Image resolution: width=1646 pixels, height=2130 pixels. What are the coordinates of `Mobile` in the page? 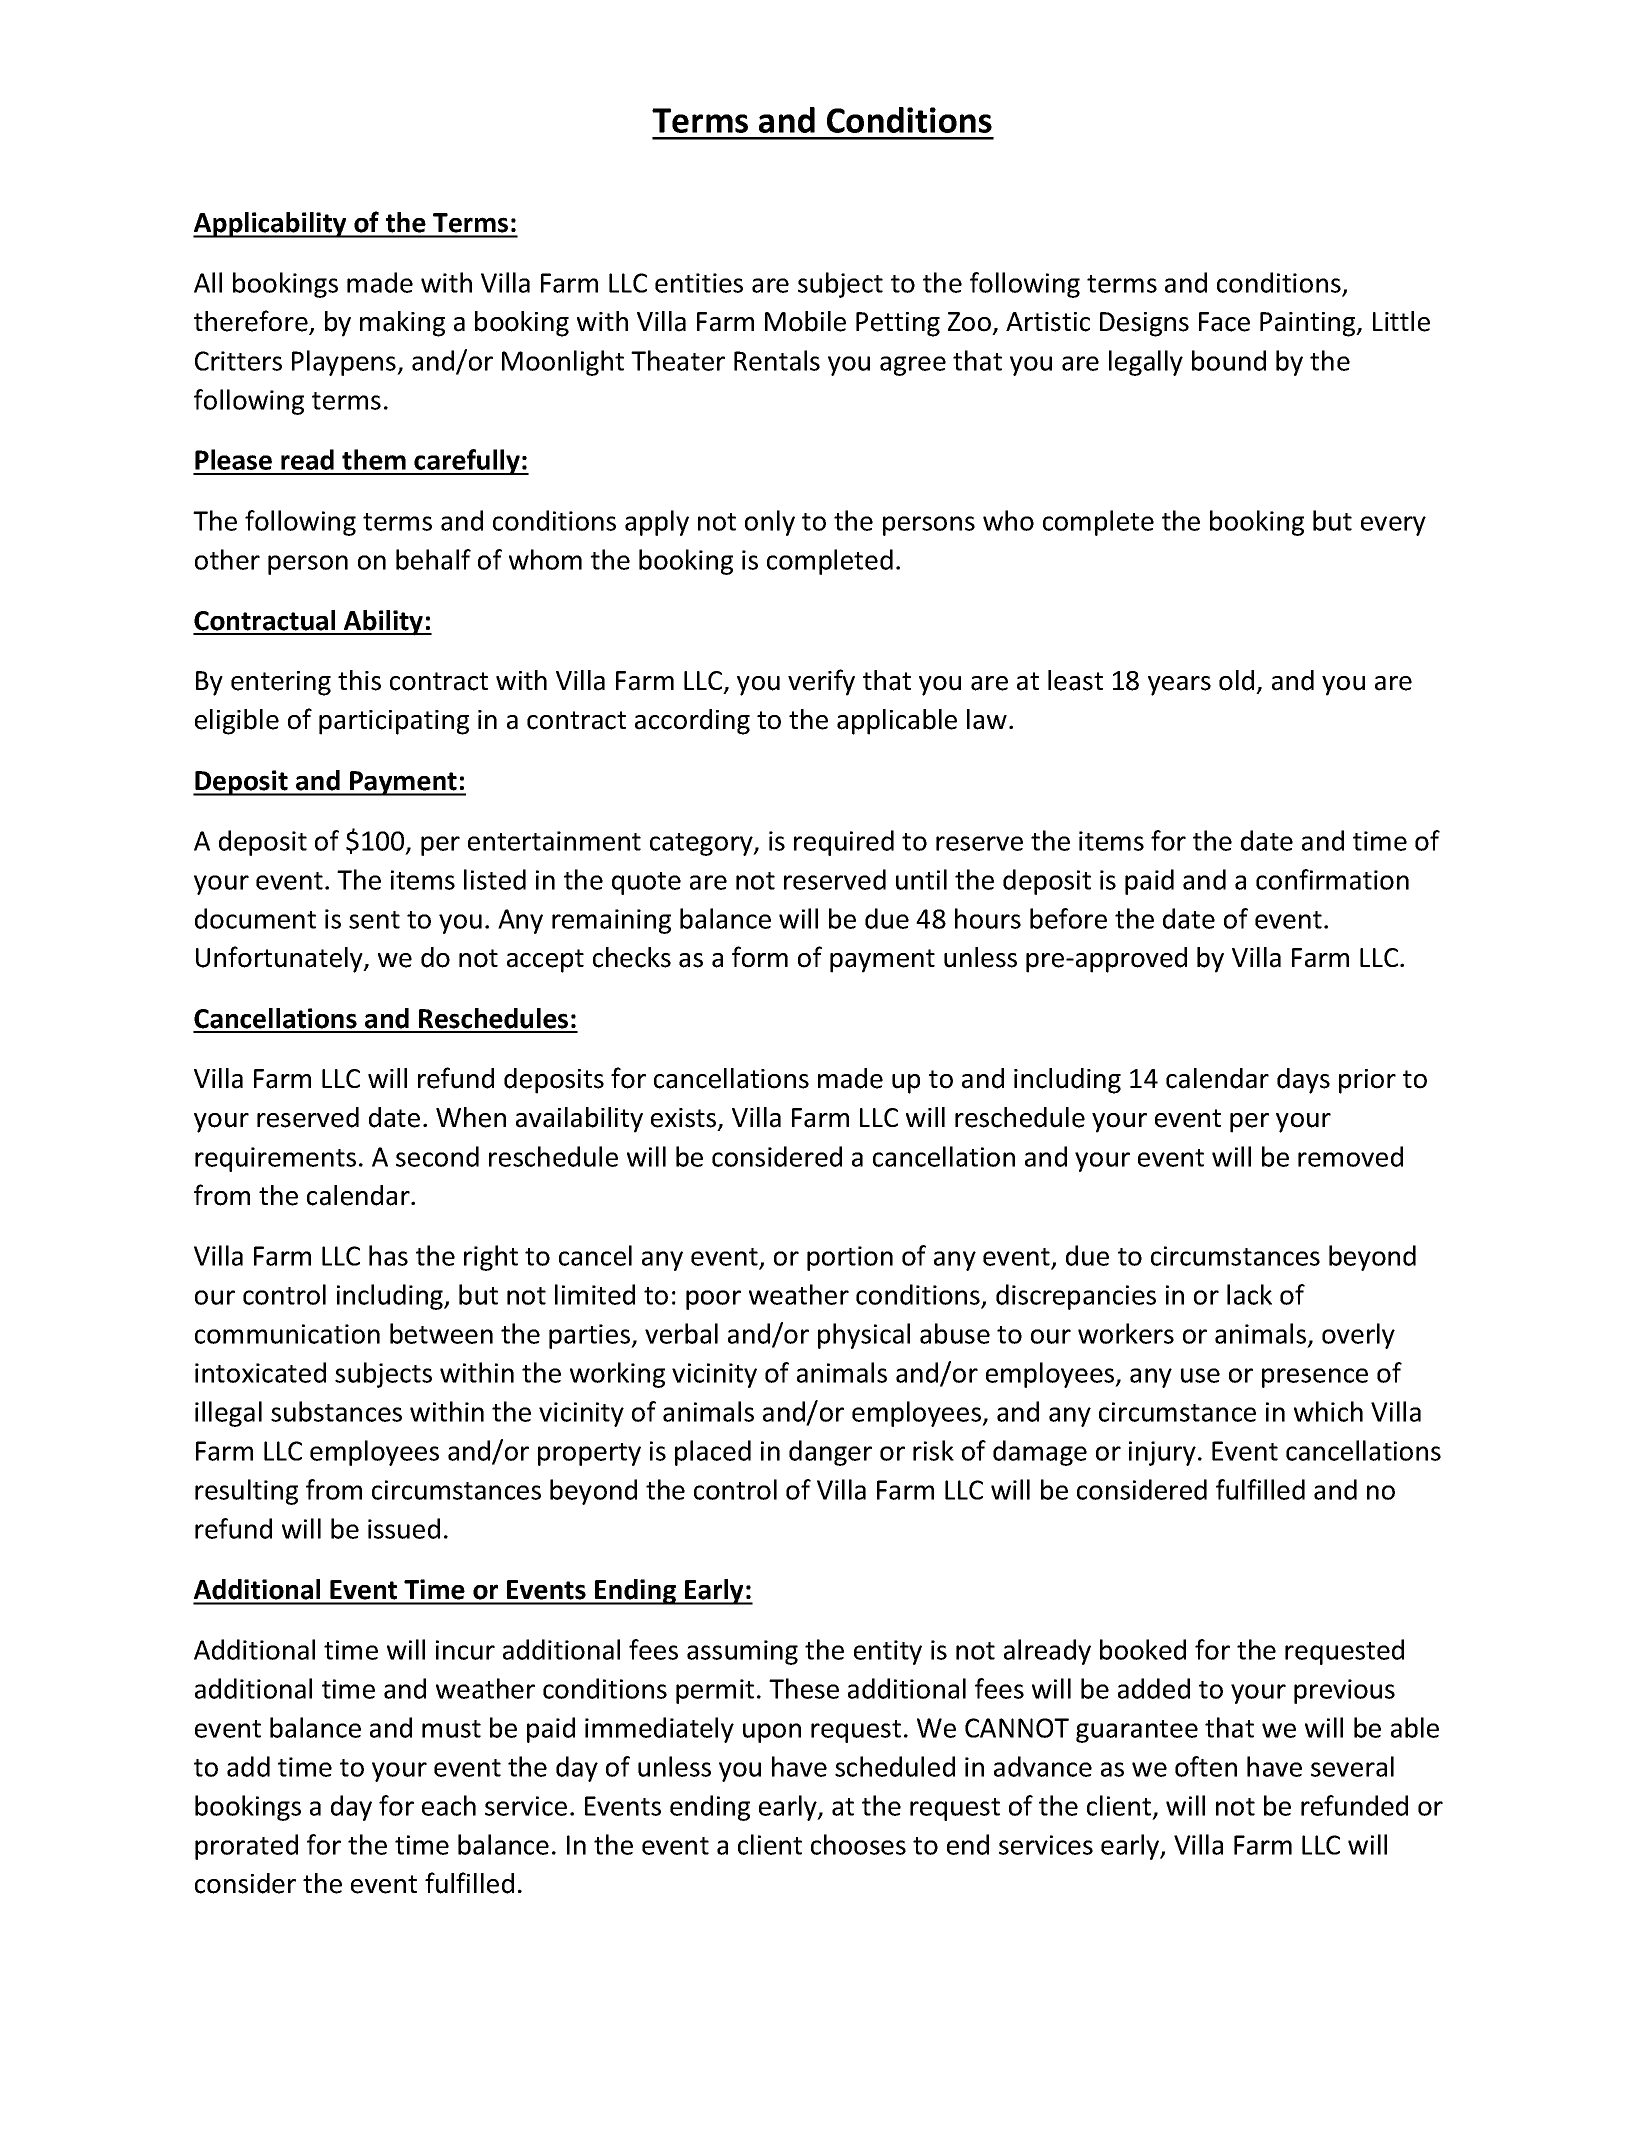 It's located at (805, 321).
